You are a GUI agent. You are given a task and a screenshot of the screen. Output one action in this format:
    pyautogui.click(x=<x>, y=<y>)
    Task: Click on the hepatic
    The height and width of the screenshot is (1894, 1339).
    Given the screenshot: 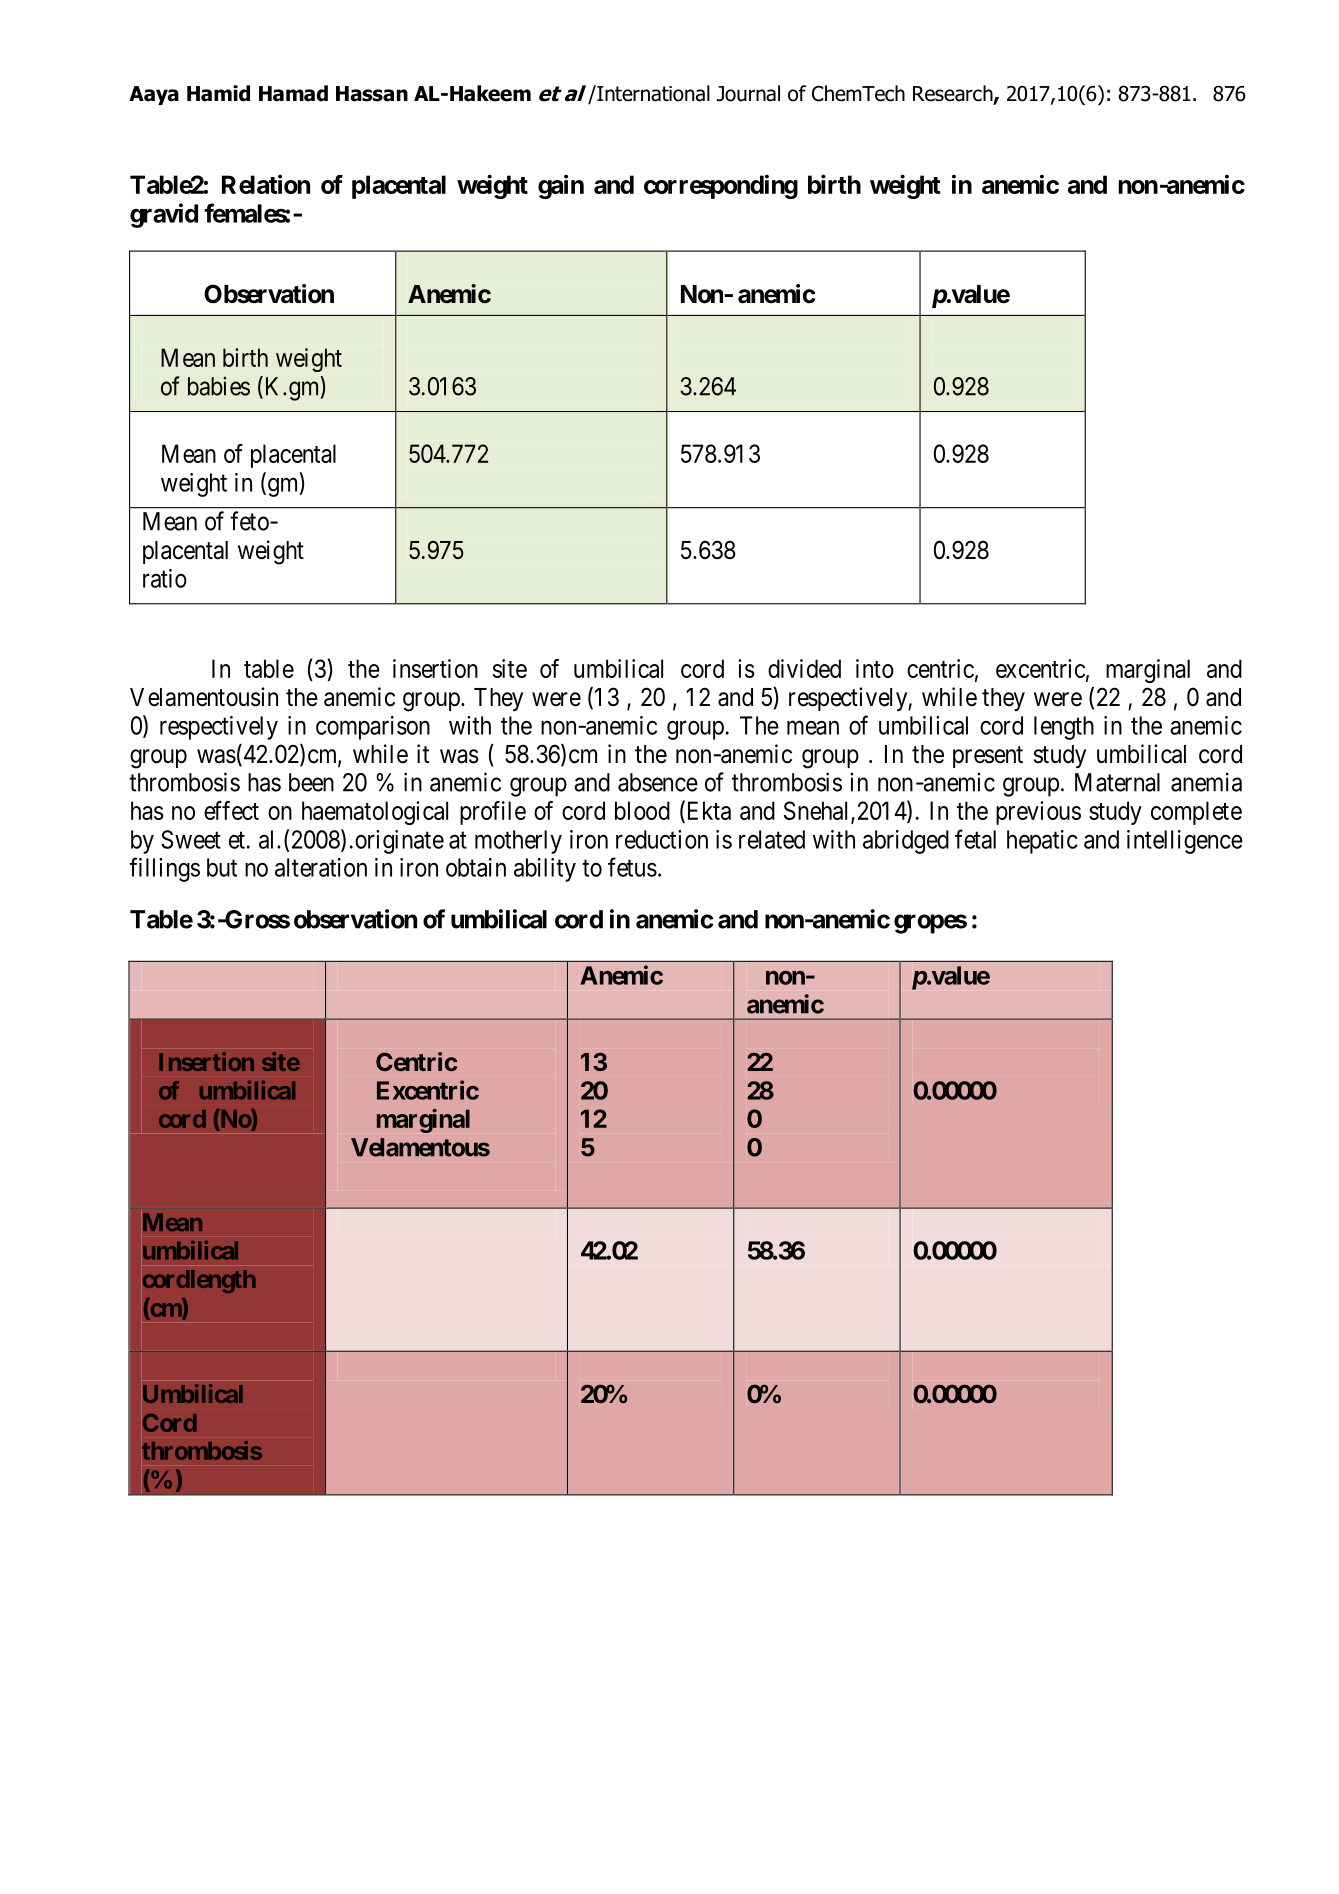 What is the action you would take?
    pyautogui.click(x=1042, y=842)
